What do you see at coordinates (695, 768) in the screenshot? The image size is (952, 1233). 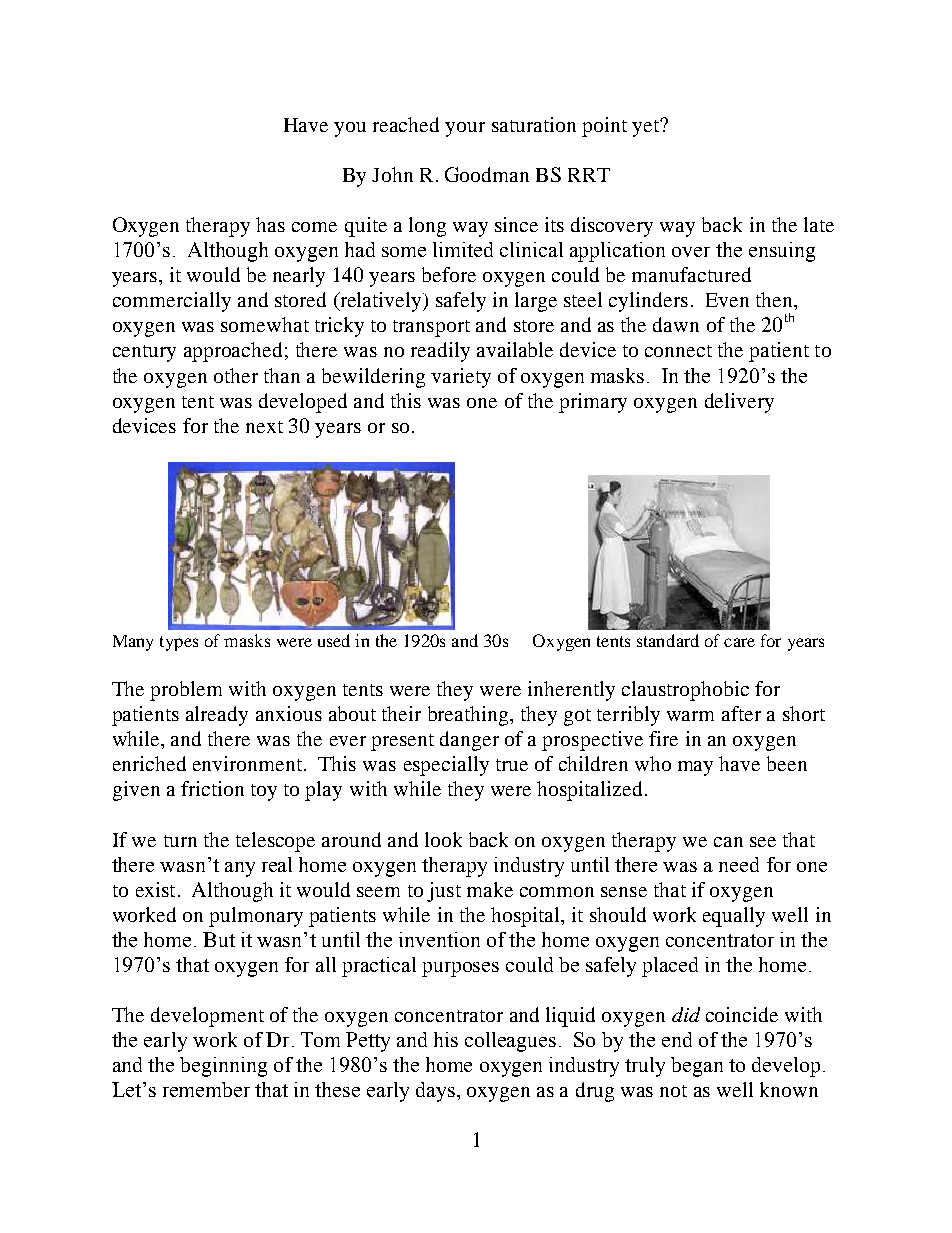 I see `may` at bounding box center [695, 768].
